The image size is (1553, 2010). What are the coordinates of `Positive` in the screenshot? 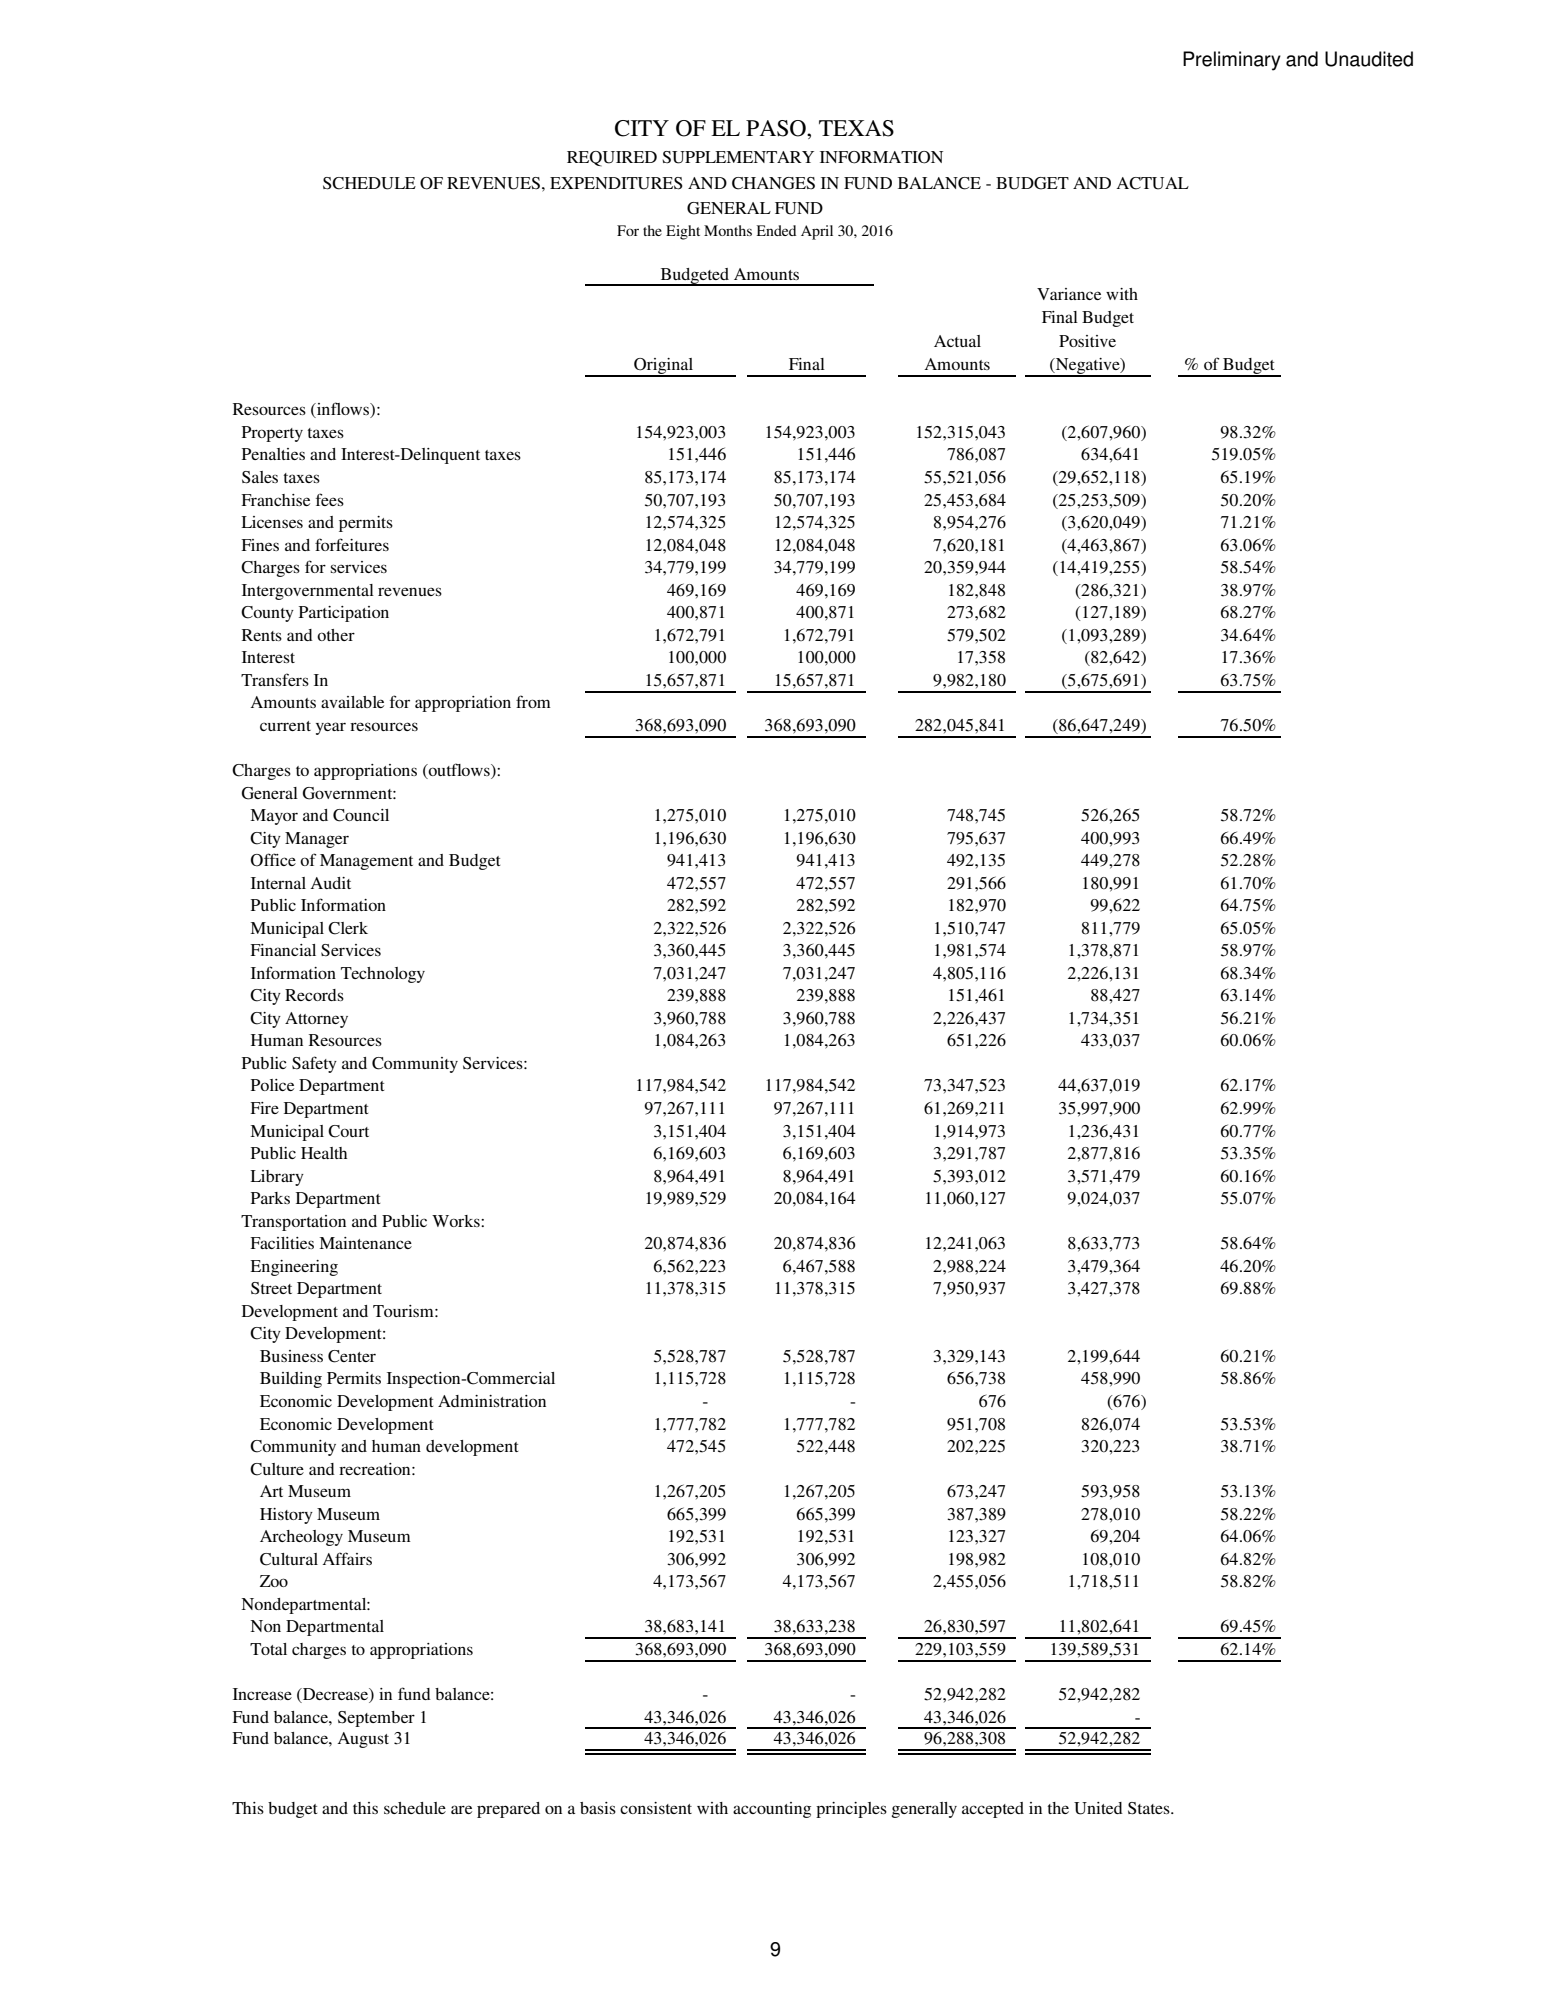 It's located at (1087, 341).
